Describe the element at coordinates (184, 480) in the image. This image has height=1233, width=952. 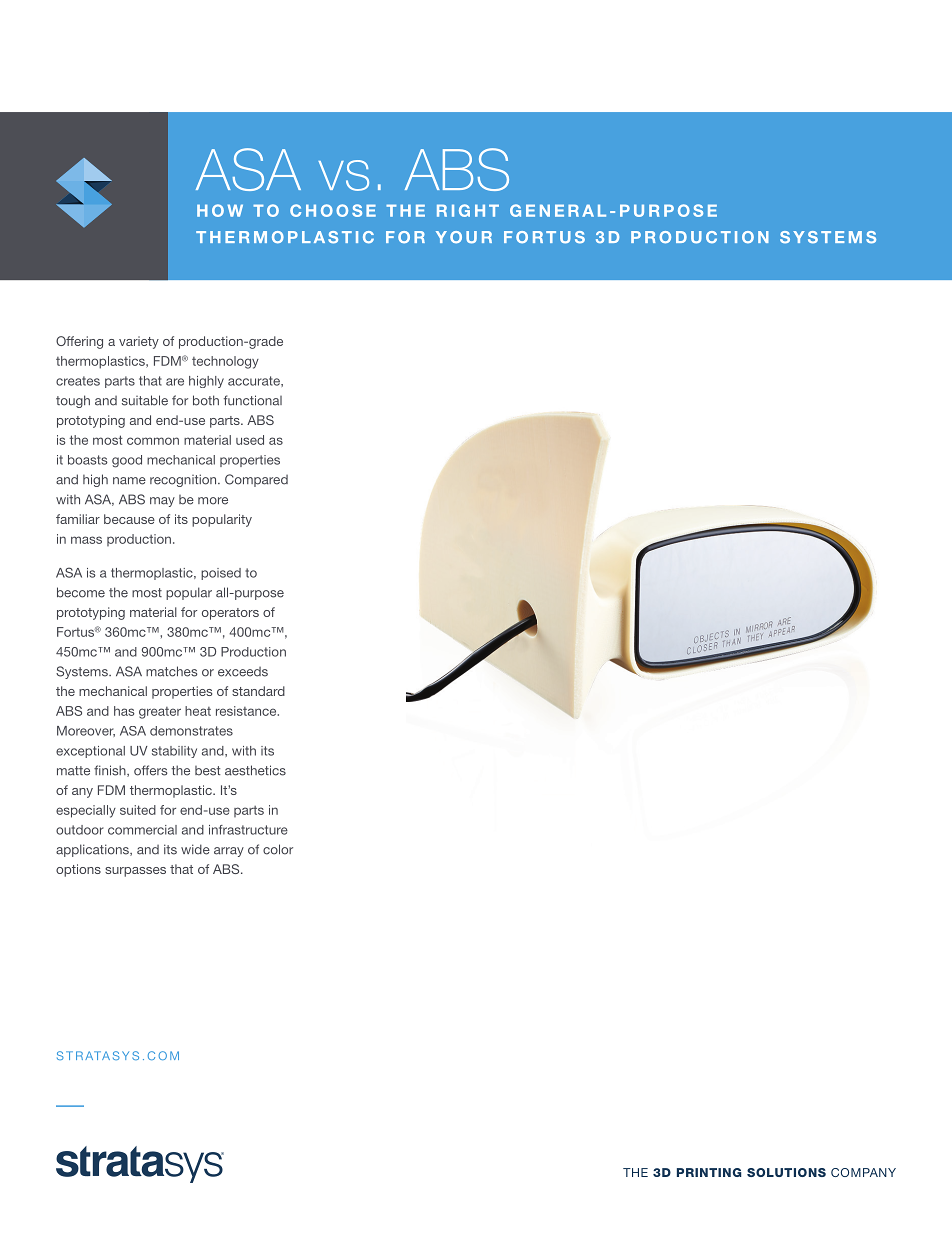
I see `recognition` at that location.
